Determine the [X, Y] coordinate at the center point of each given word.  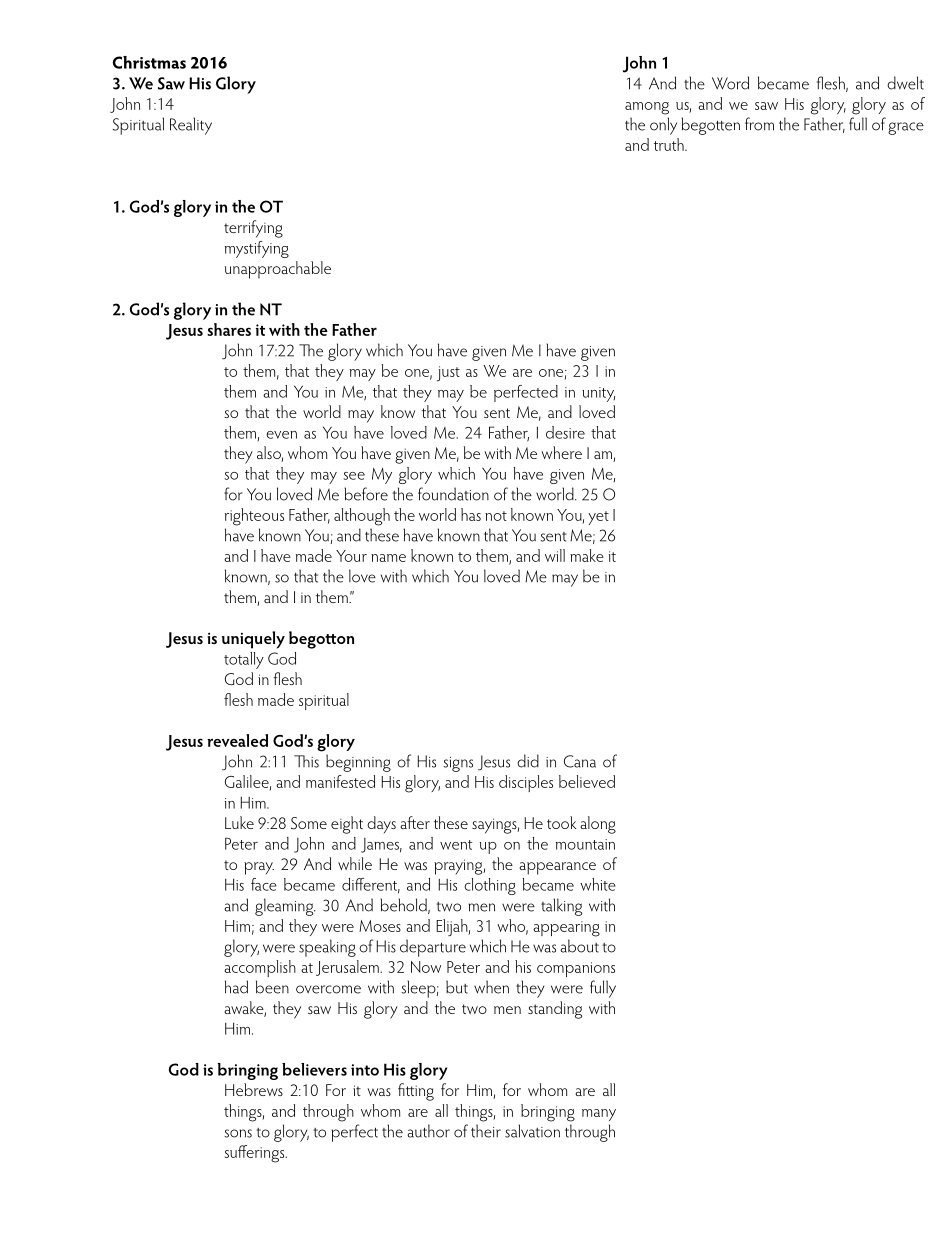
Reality [191, 126]
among [647, 108]
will [555, 555]
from [759, 124]
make [587, 555]
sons [238, 1133]
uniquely [253, 640]
